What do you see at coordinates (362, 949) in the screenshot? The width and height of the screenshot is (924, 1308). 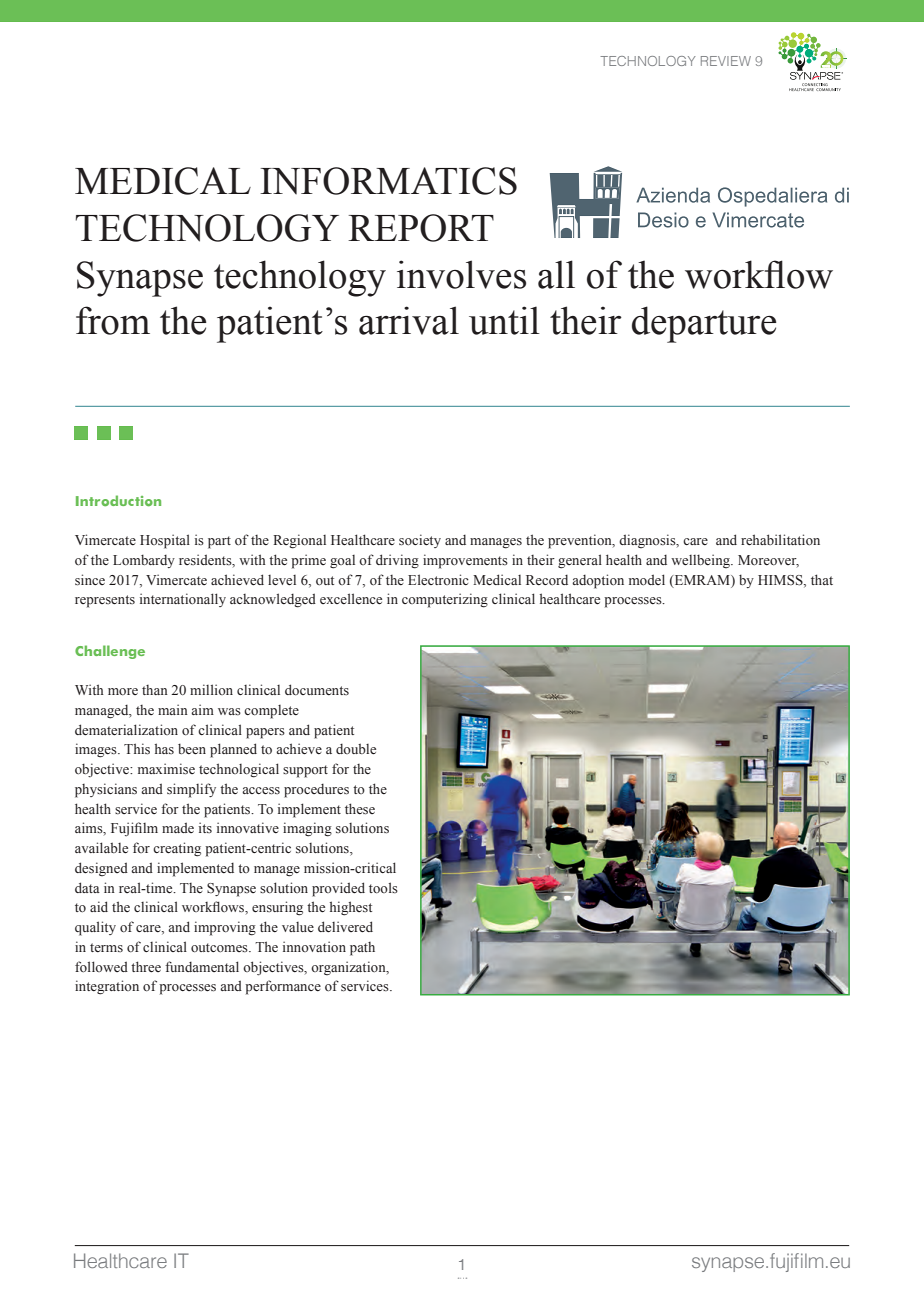 I see `path` at bounding box center [362, 949].
